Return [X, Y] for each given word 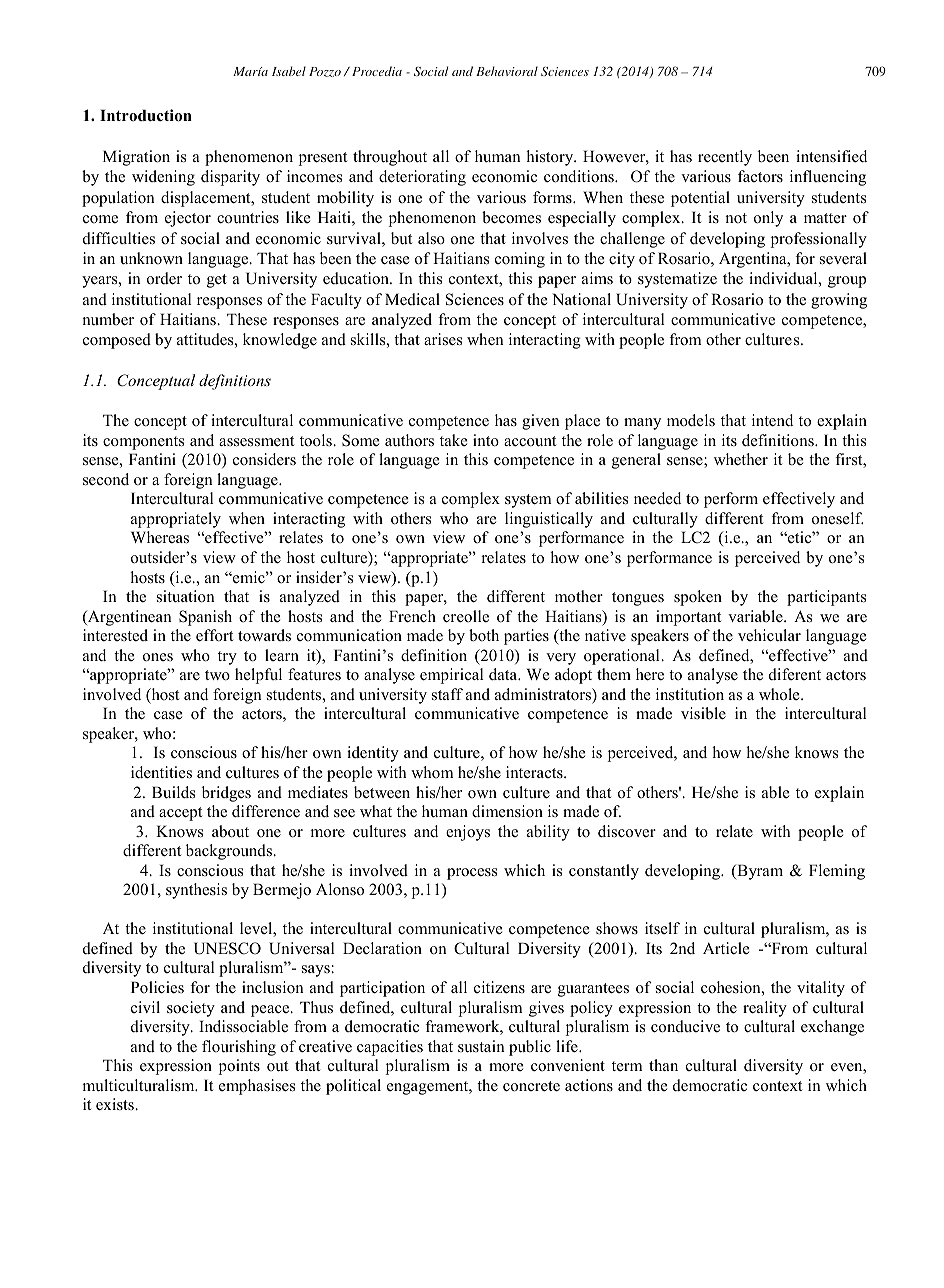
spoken [698, 598]
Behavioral [507, 71]
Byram [759, 872]
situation [186, 596]
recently [725, 158]
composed [117, 341]
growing [839, 301]
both [484, 635]
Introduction [146, 115]
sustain [481, 1046]
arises [443, 339]
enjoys [468, 833]
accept [180, 814]
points [239, 1067]
